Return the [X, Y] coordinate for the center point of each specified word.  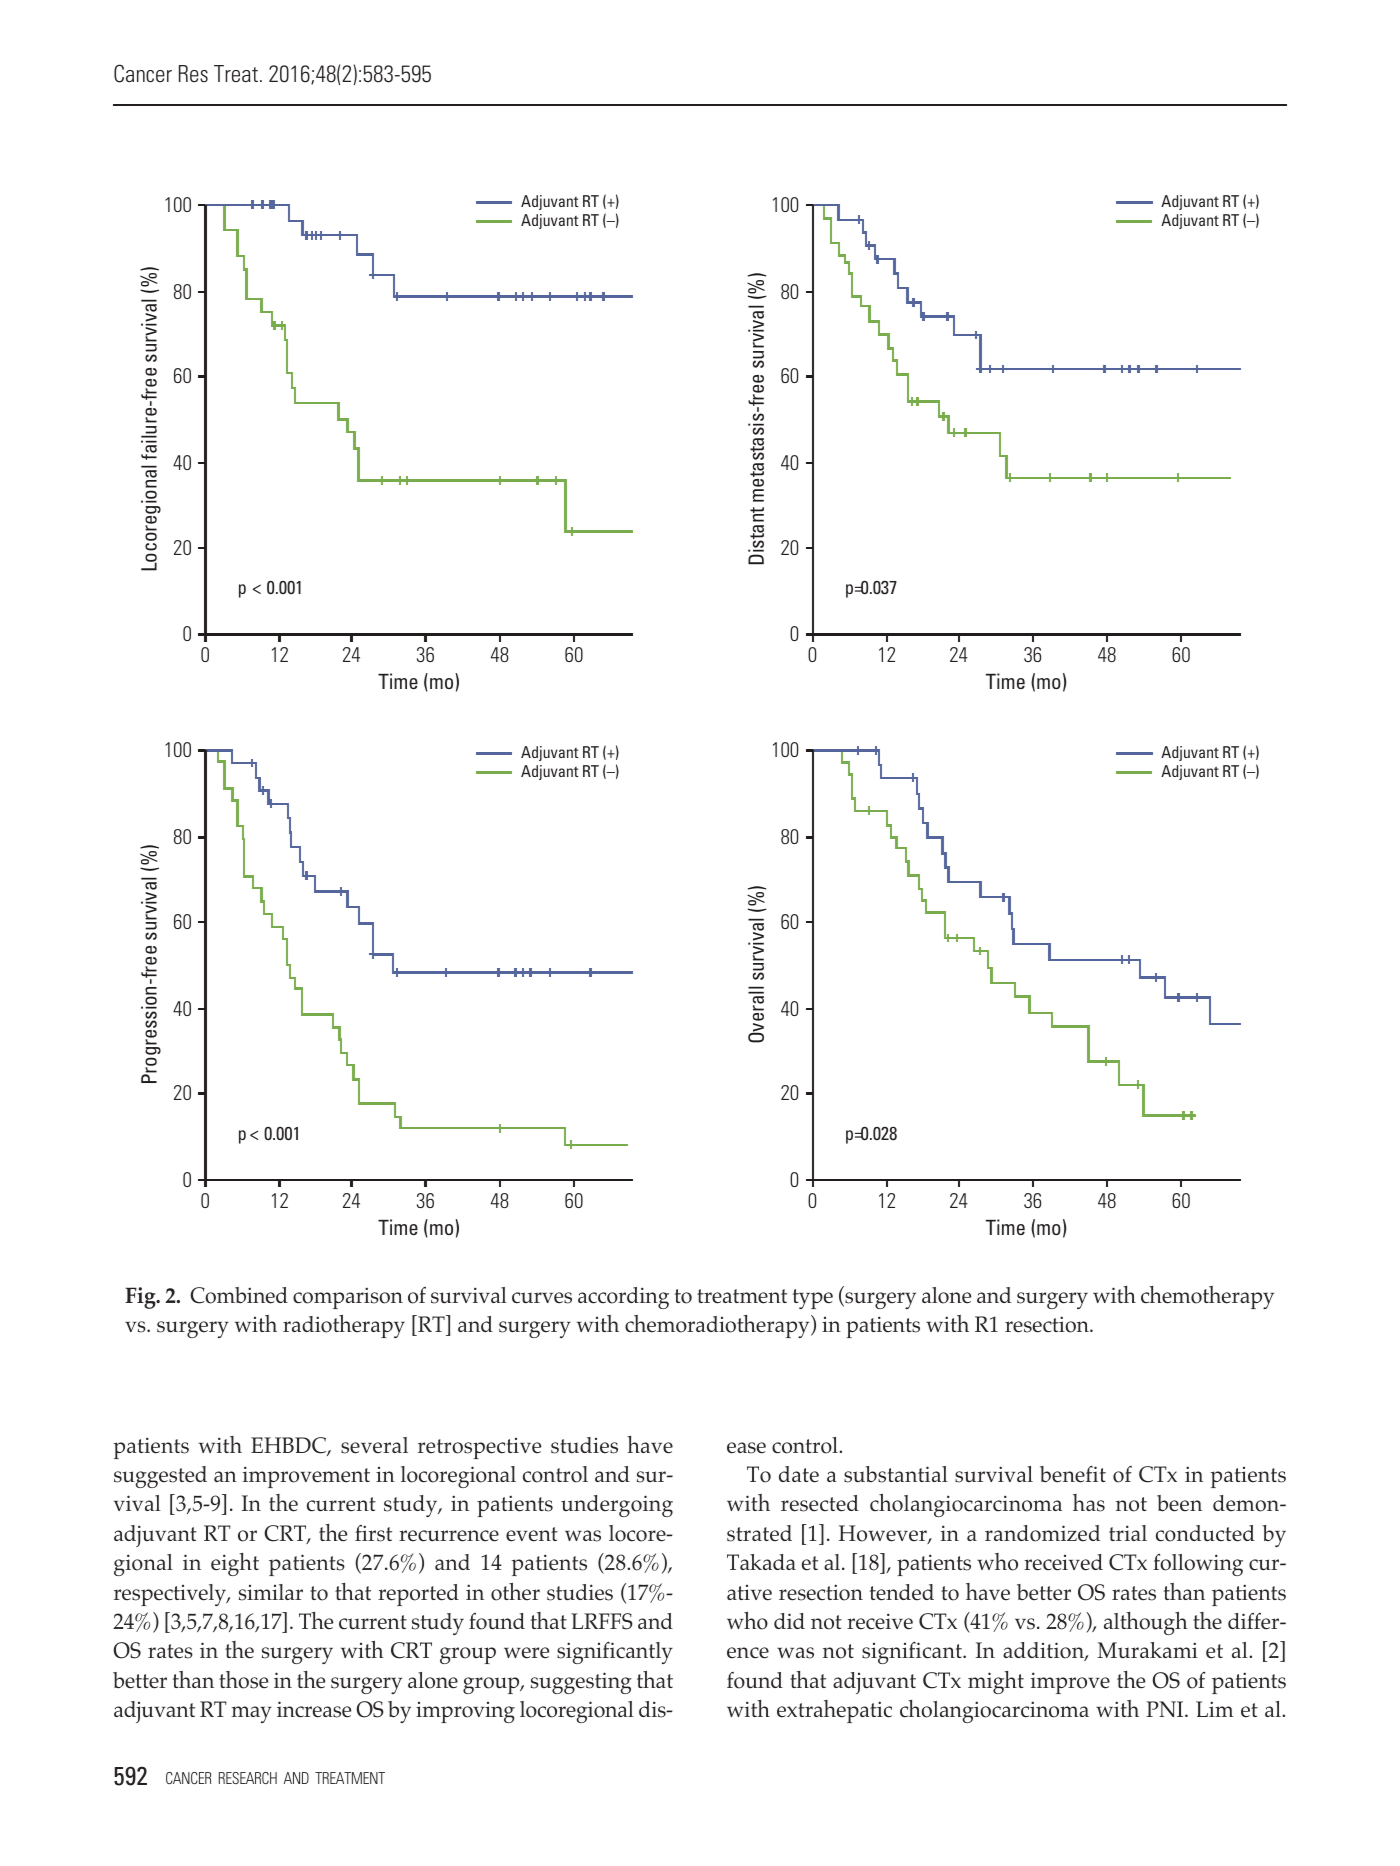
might [996, 1682]
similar [271, 1592]
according [623, 1298]
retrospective [479, 1448]
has [1089, 1503]
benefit [1073, 1474]
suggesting [581, 1683]
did [789, 1621]
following [1198, 1565]
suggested [160, 1477]
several [374, 1445]
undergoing [617, 1506]
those [243, 1680]
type [812, 1299]
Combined [239, 1295]
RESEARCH [248, 1778]
